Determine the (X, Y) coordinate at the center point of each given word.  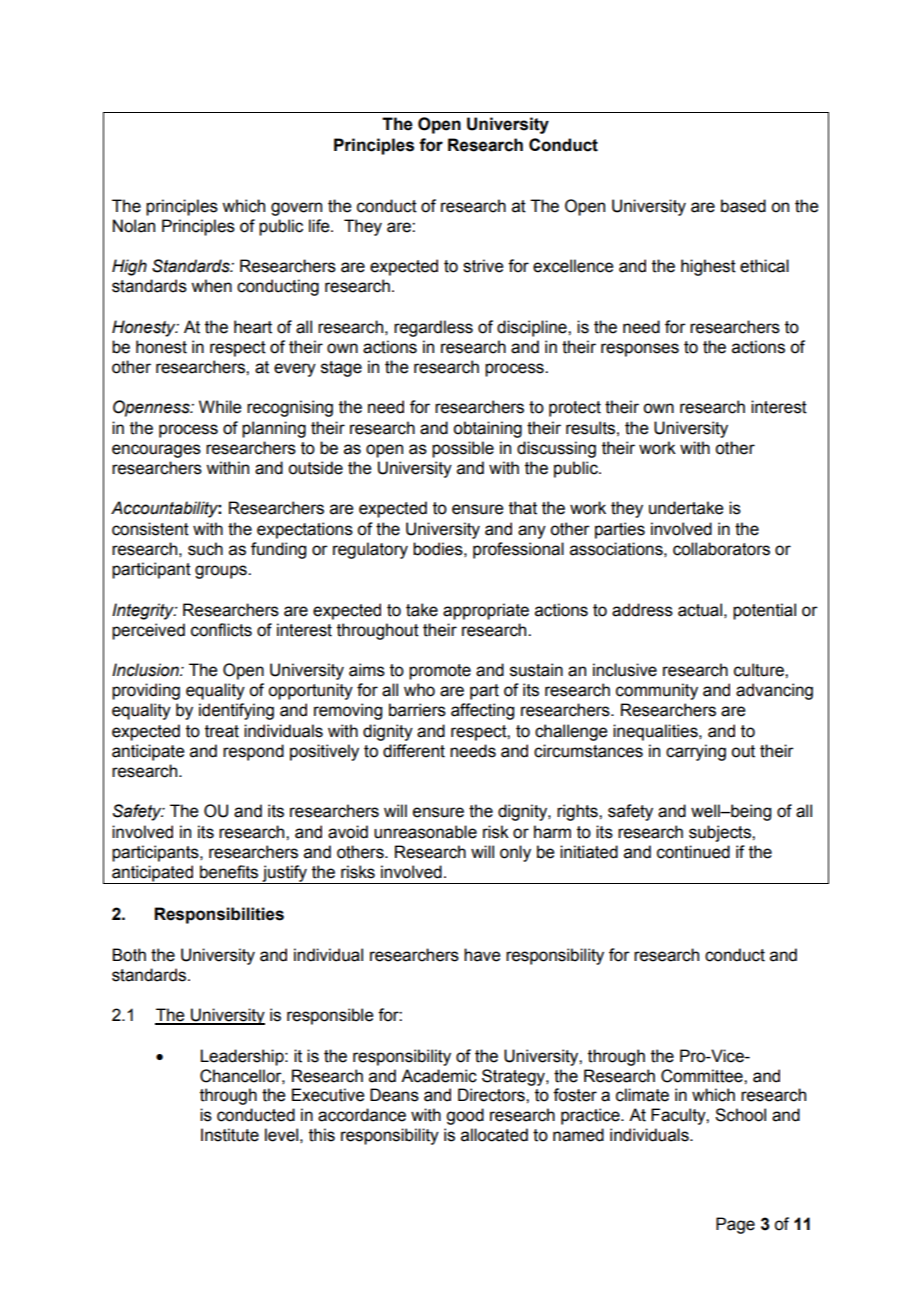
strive (483, 266)
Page (735, 1225)
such (205, 549)
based (743, 206)
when (211, 286)
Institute (230, 1135)
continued (693, 852)
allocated (494, 1135)
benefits (229, 872)
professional (518, 550)
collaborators (721, 549)
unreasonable (425, 832)
